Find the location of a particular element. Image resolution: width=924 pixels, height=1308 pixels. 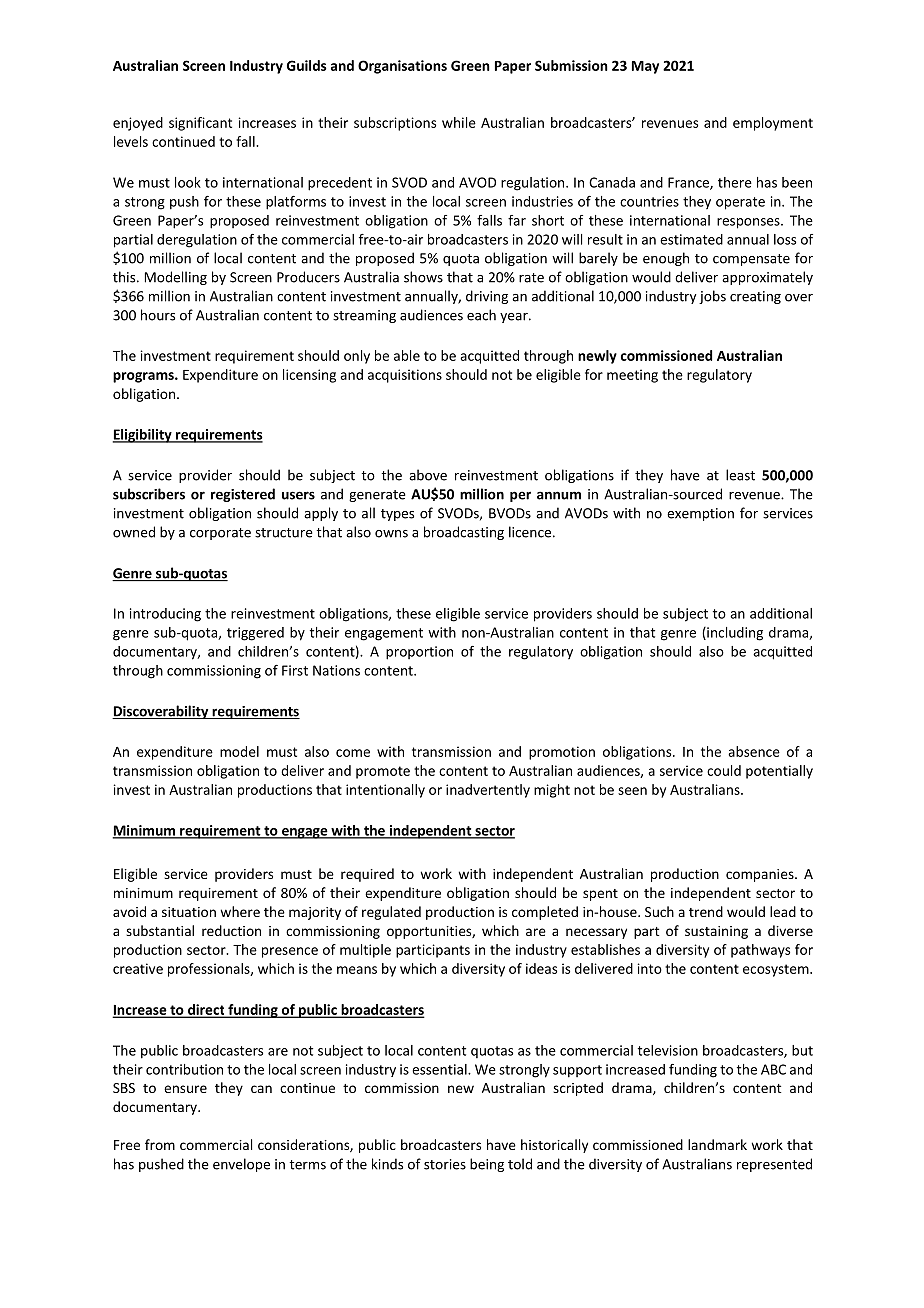

significant is located at coordinates (200, 124).
